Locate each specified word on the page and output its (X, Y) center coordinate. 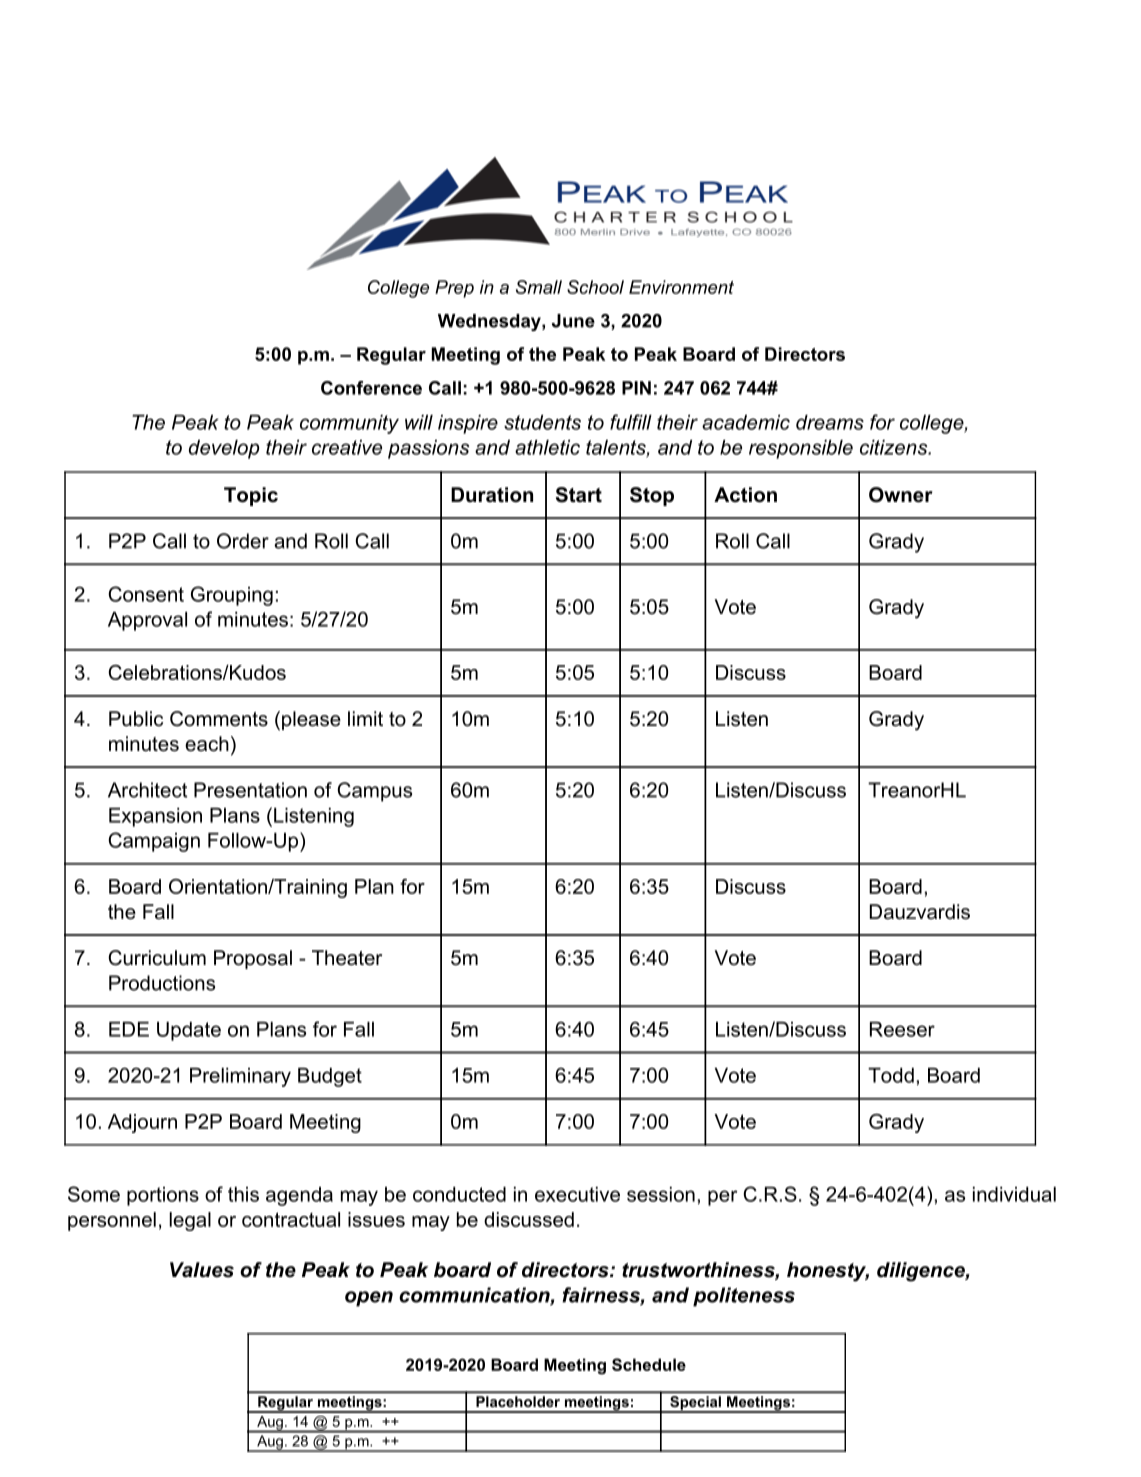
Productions (162, 983)
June (573, 321)
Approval (147, 621)
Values (202, 1270)
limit (365, 718)
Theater (347, 958)
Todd (891, 1075)
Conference (371, 388)
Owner (901, 495)
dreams (830, 422)
